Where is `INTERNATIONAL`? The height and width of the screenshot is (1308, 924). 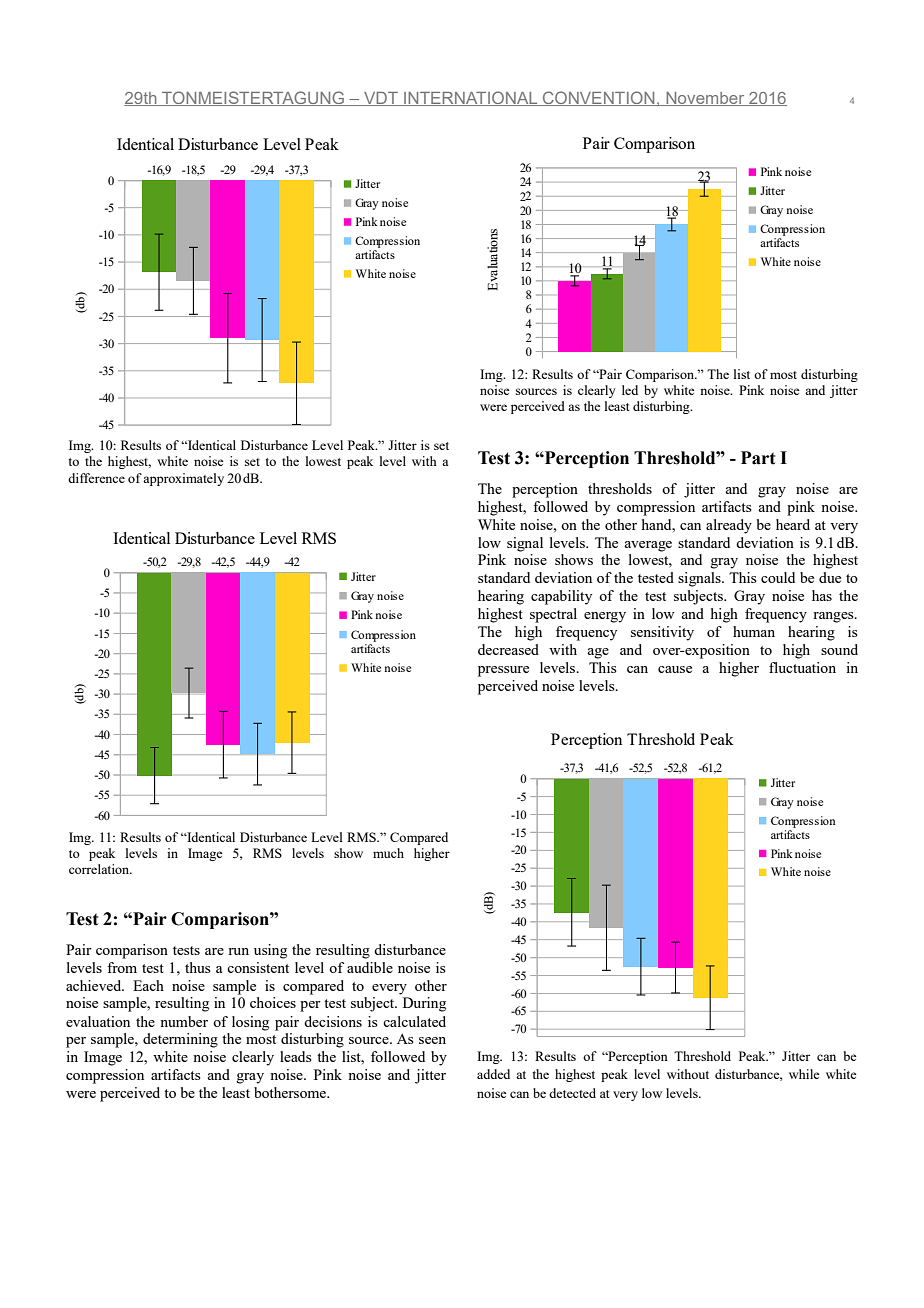 INTERNATIONAL is located at coordinates (471, 98).
